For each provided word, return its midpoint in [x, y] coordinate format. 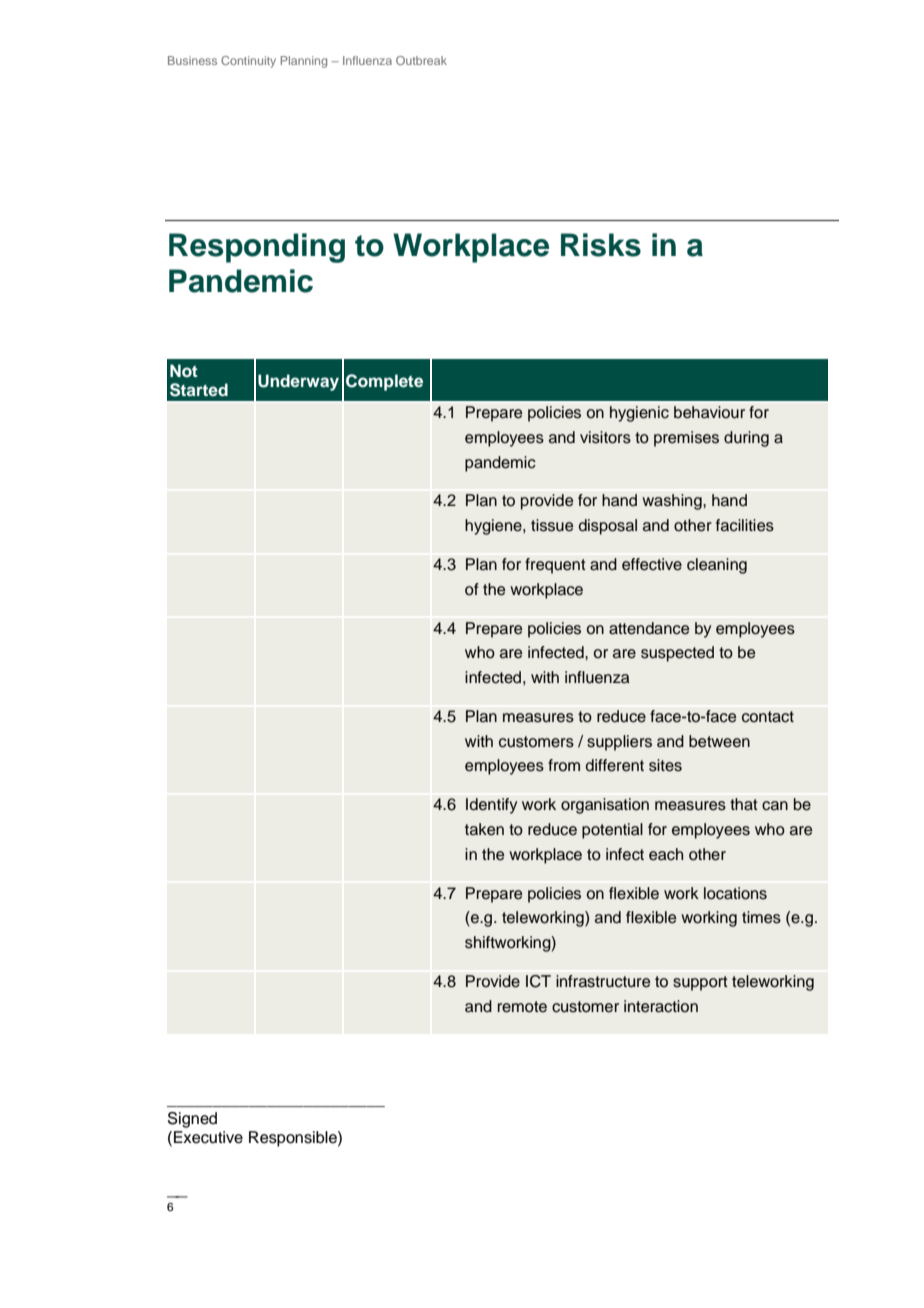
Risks [601, 245]
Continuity [248, 62]
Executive [208, 1137]
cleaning [717, 566]
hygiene [494, 527]
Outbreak [421, 60]
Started [199, 390]
